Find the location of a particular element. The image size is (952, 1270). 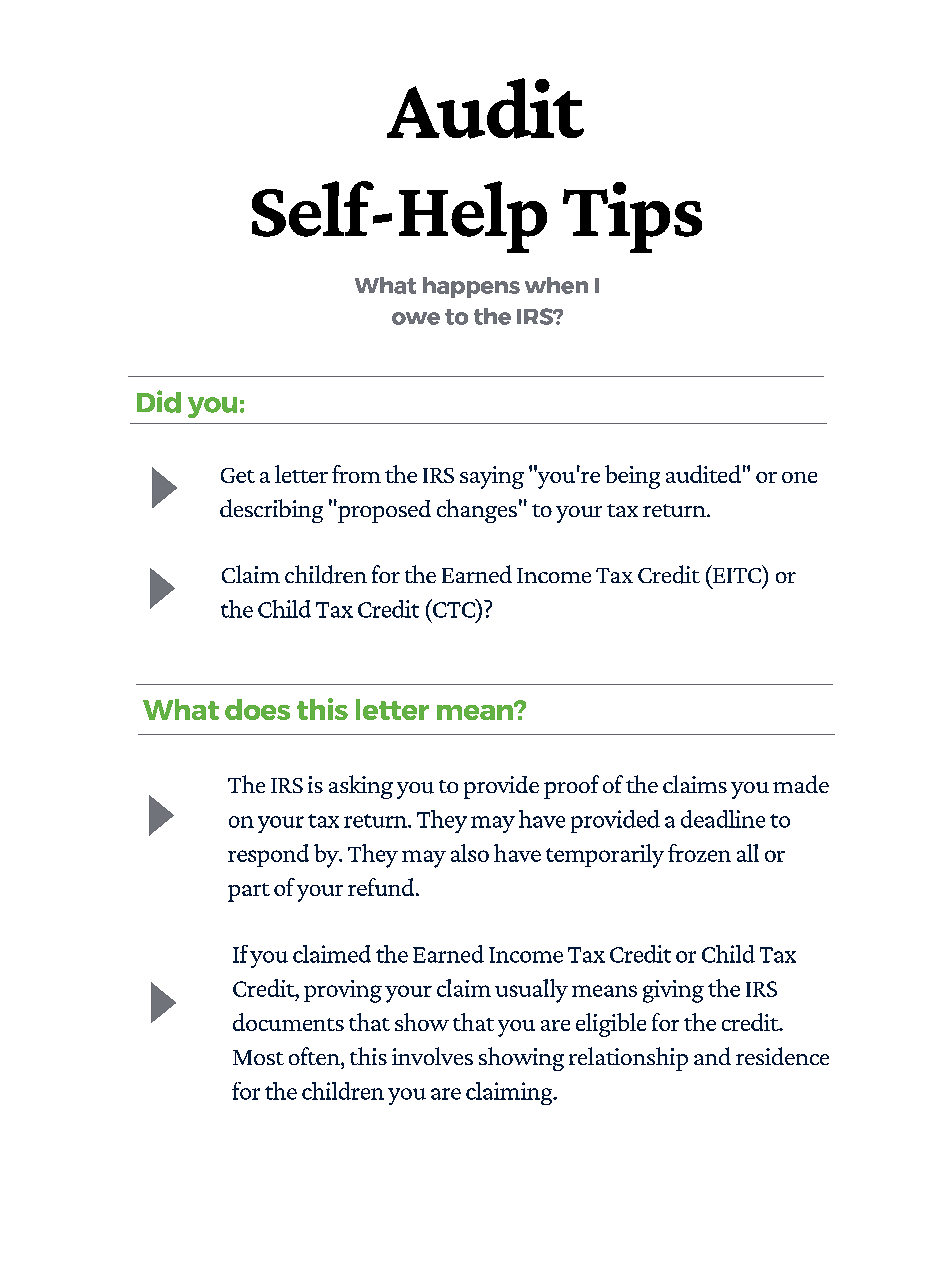

Most is located at coordinates (258, 1057).
